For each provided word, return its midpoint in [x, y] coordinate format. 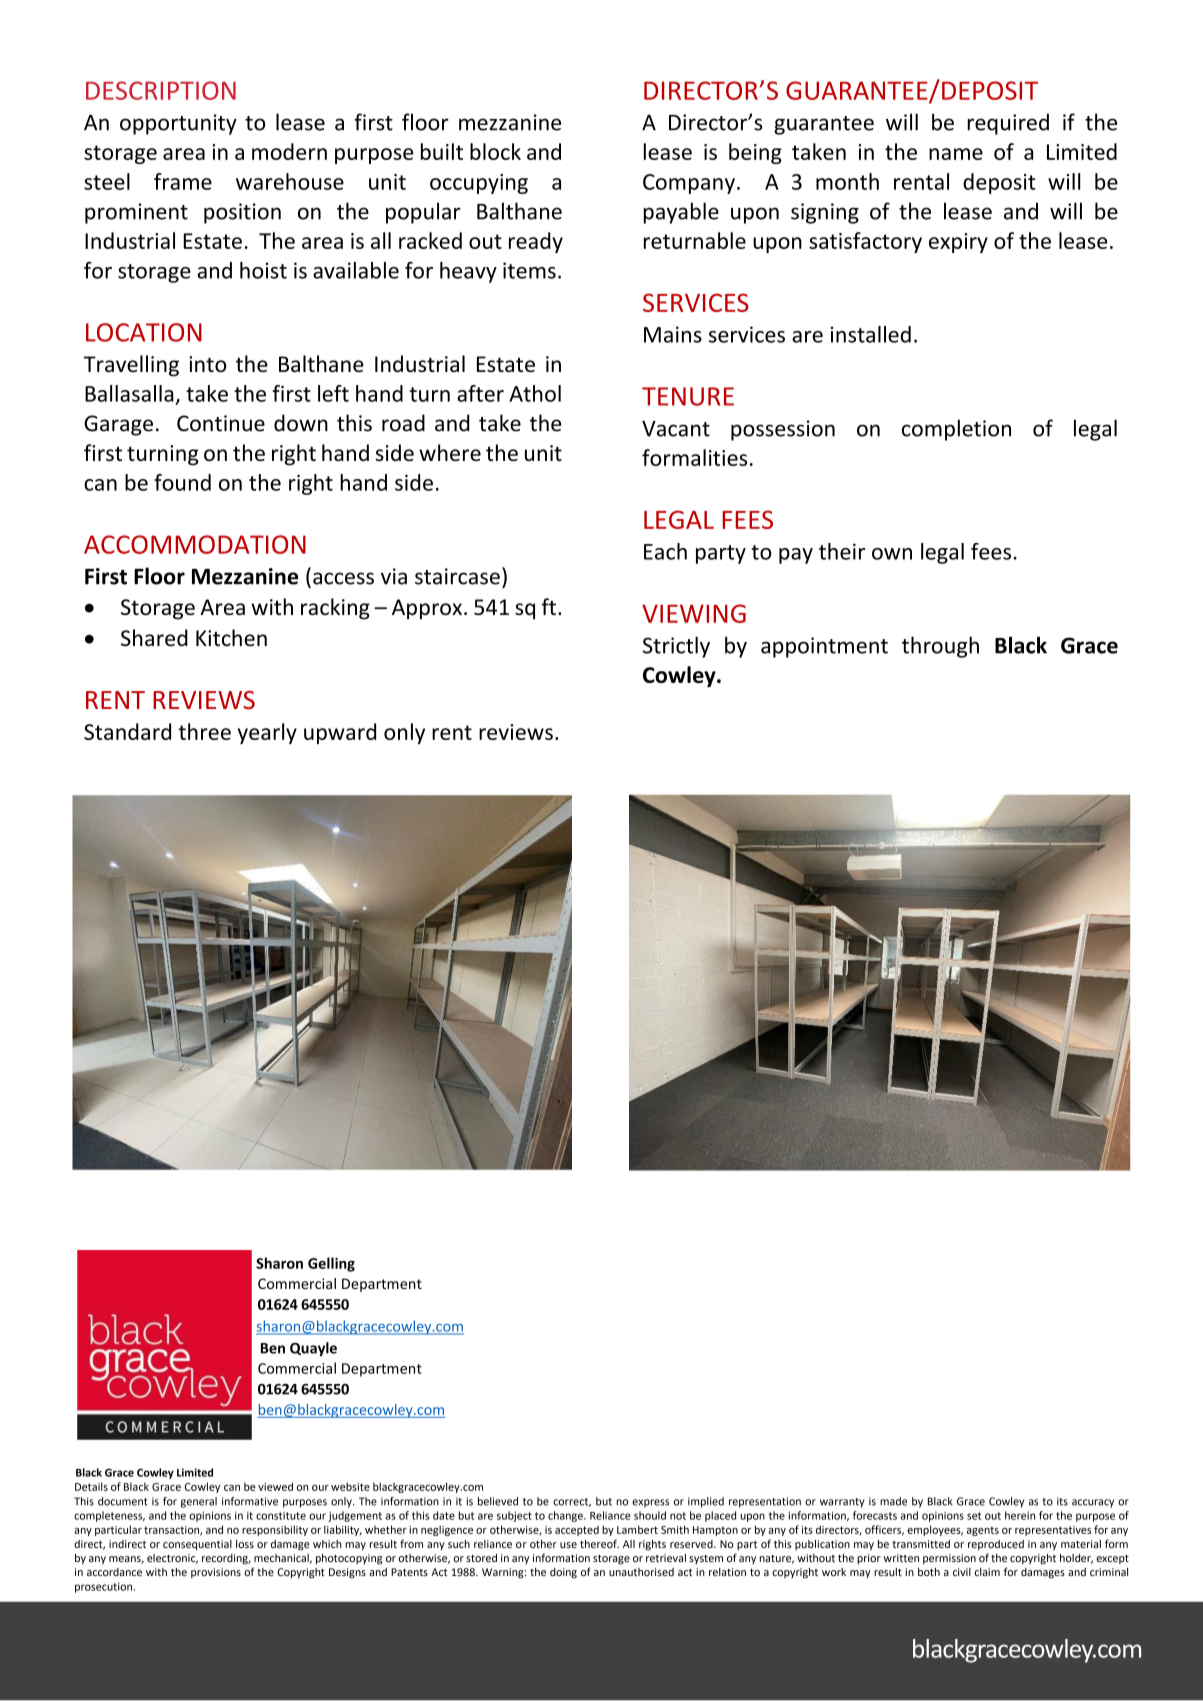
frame [183, 181]
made [893, 1501]
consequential [197, 1545]
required [1008, 124]
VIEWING [694, 613]
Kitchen [231, 638]
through [940, 647]
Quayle [313, 1349]
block [495, 151]
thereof [599, 1543]
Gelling [331, 1264]
